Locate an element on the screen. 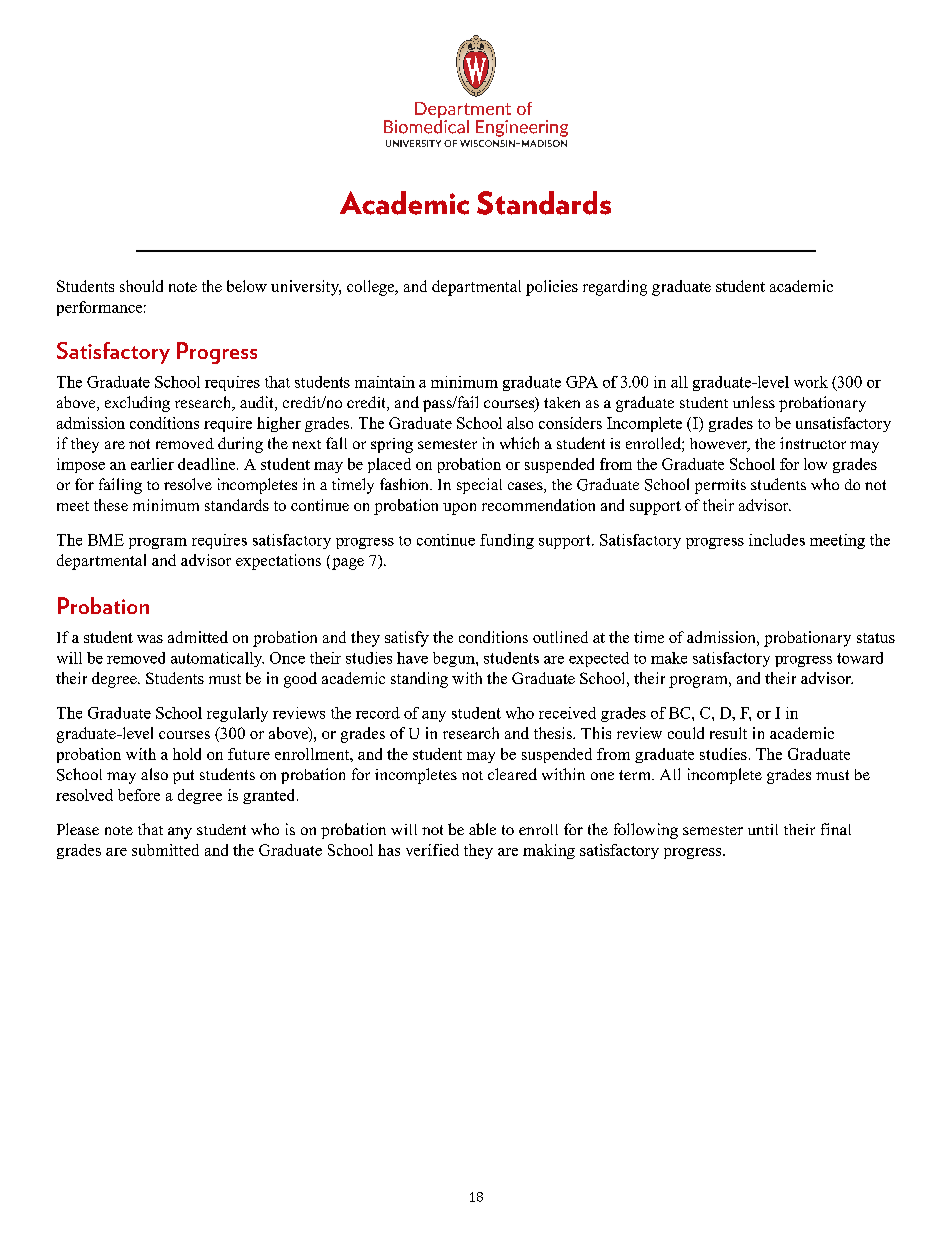  submitted is located at coordinates (165, 850).
